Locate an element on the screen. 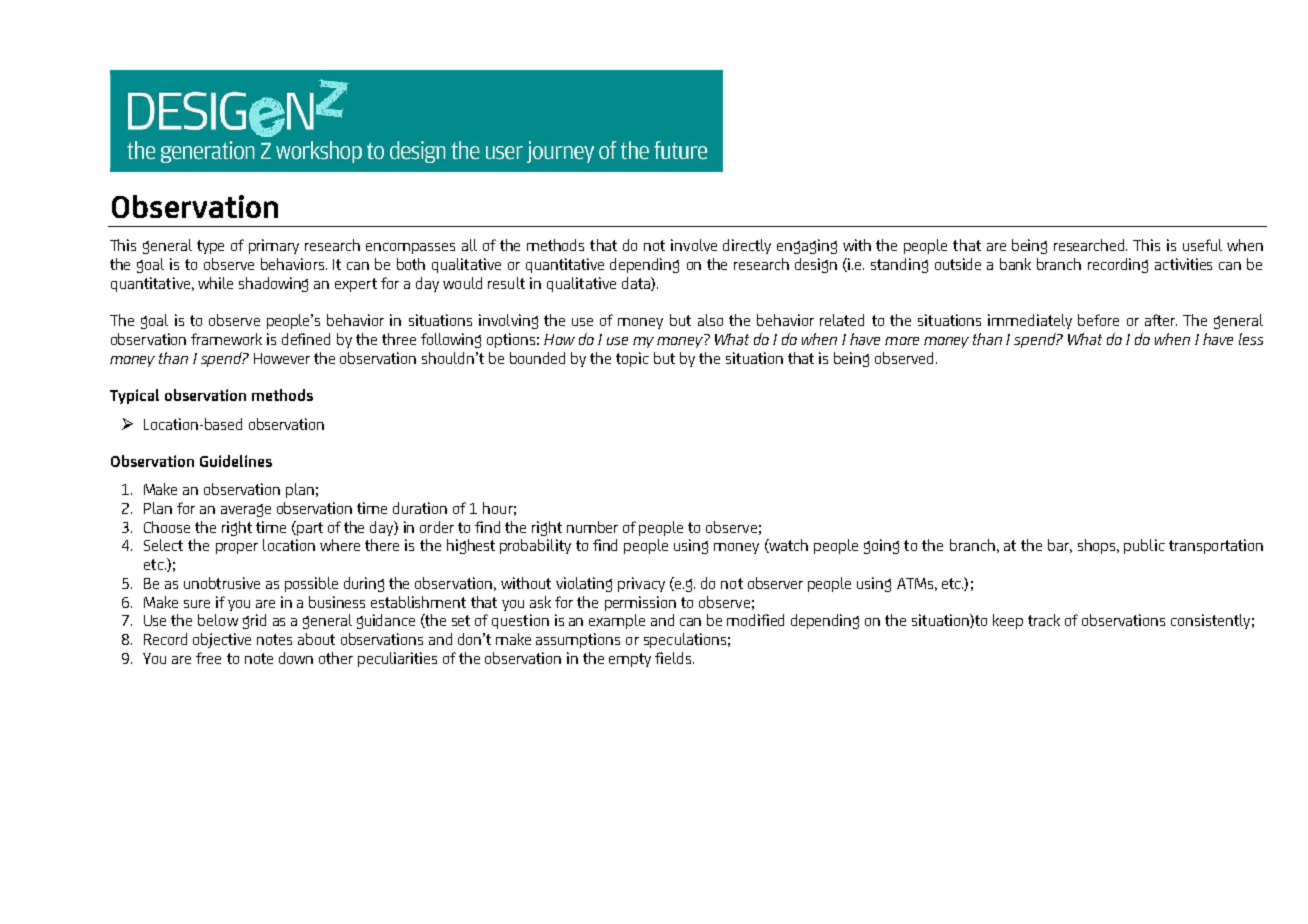 Image resolution: width=1308 pixels, height=924 pixels. average is located at coordinates (246, 510).
